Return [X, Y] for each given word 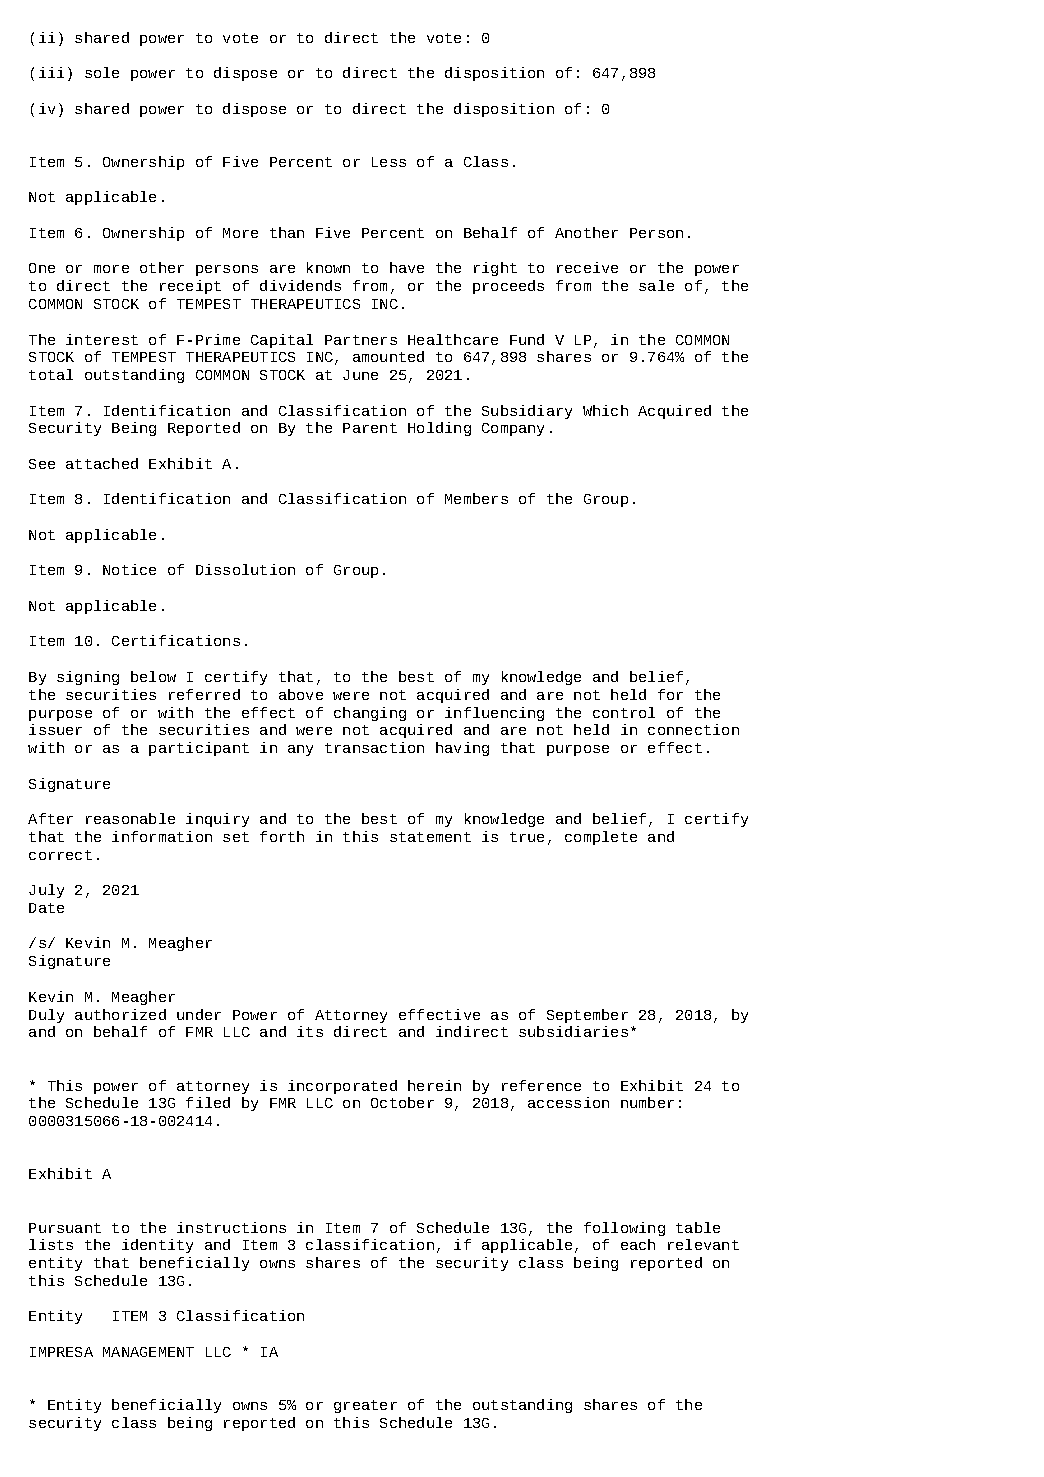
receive [587, 267]
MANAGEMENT [148, 1352]
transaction [374, 747]
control [624, 712]
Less [389, 162]
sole [102, 72]
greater [365, 1406]
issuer [55, 729]
